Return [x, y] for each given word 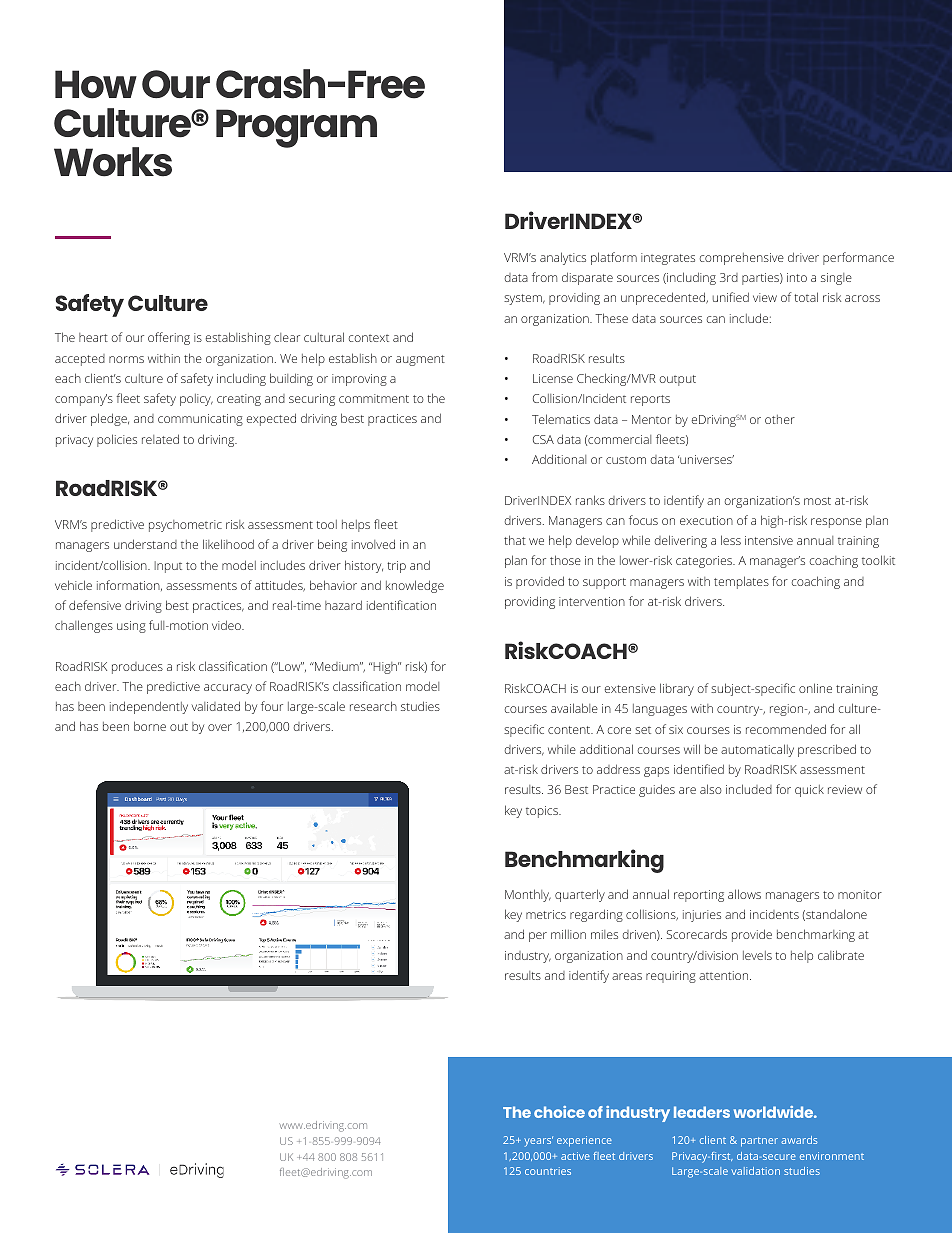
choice [559, 1112]
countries [548, 1171]
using [131, 627]
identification [401, 605]
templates [741, 582]
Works [113, 162]
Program [296, 128]
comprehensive [742, 259]
